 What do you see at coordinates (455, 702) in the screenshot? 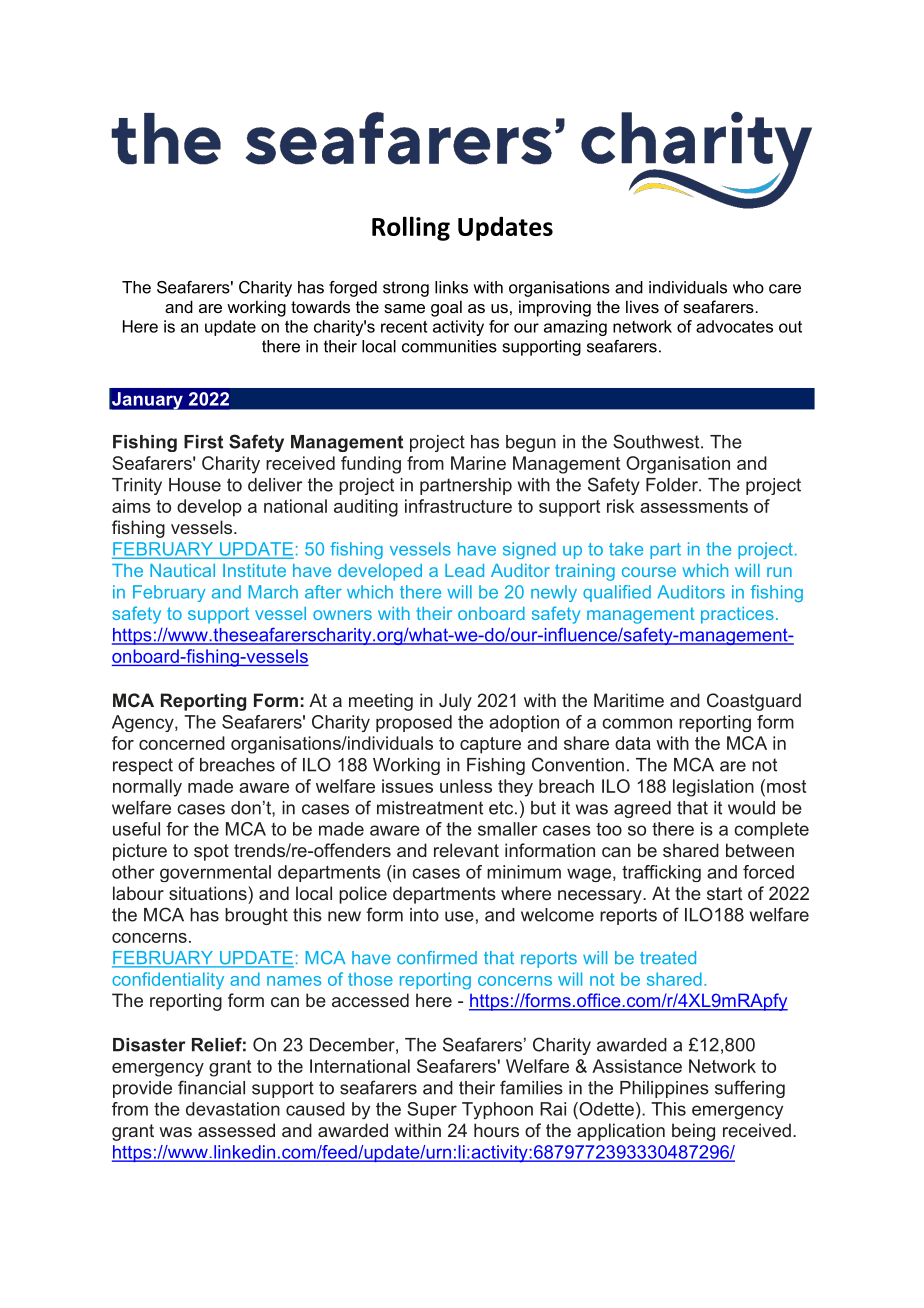
I see `July` at bounding box center [455, 702].
